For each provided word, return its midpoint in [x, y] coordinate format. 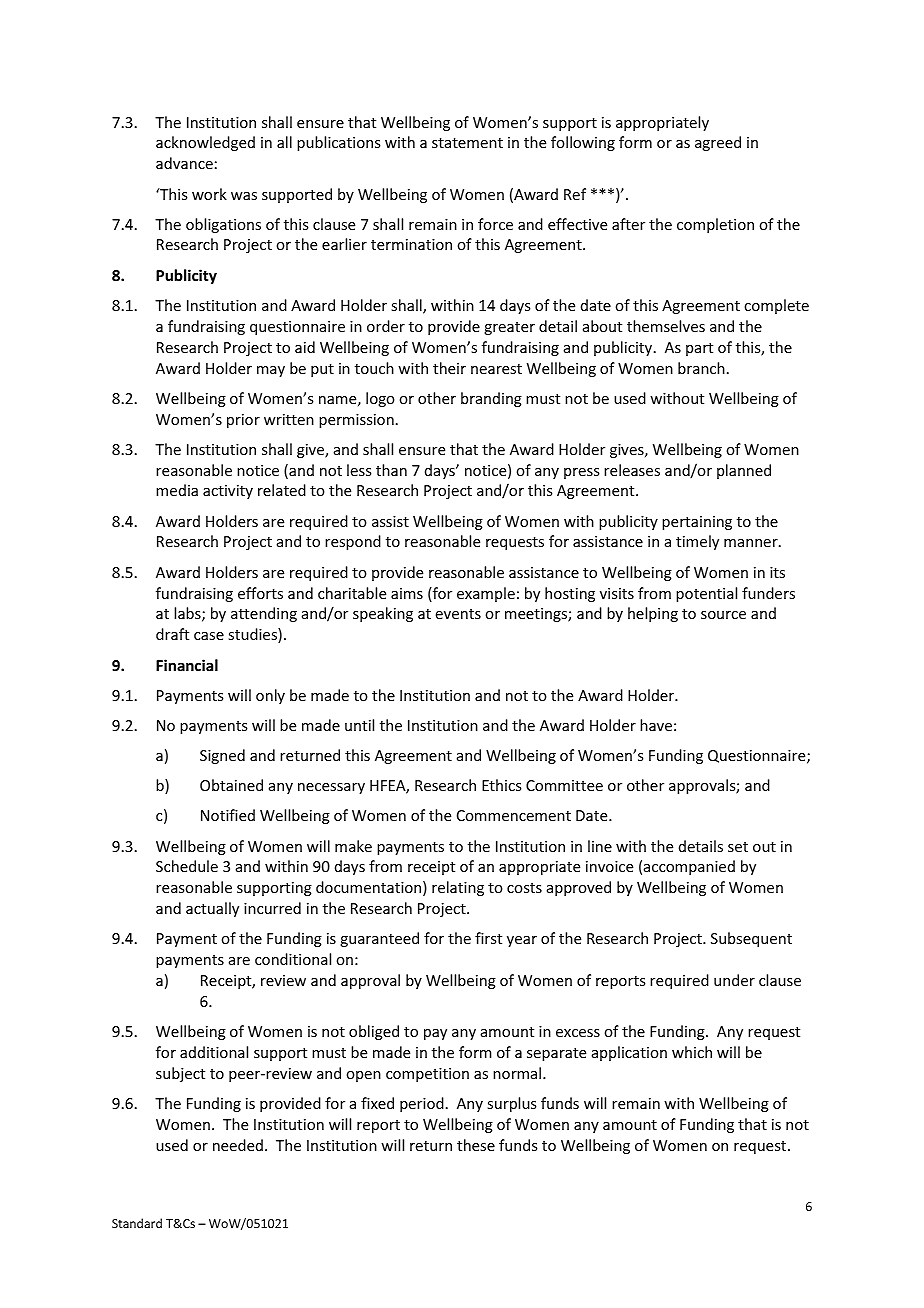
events [458, 614]
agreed [718, 143]
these [476, 1145]
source [723, 615]
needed [238, 1145]
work [209, 194]
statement [467, 143]
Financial [187, 665]
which [692, 1052]
